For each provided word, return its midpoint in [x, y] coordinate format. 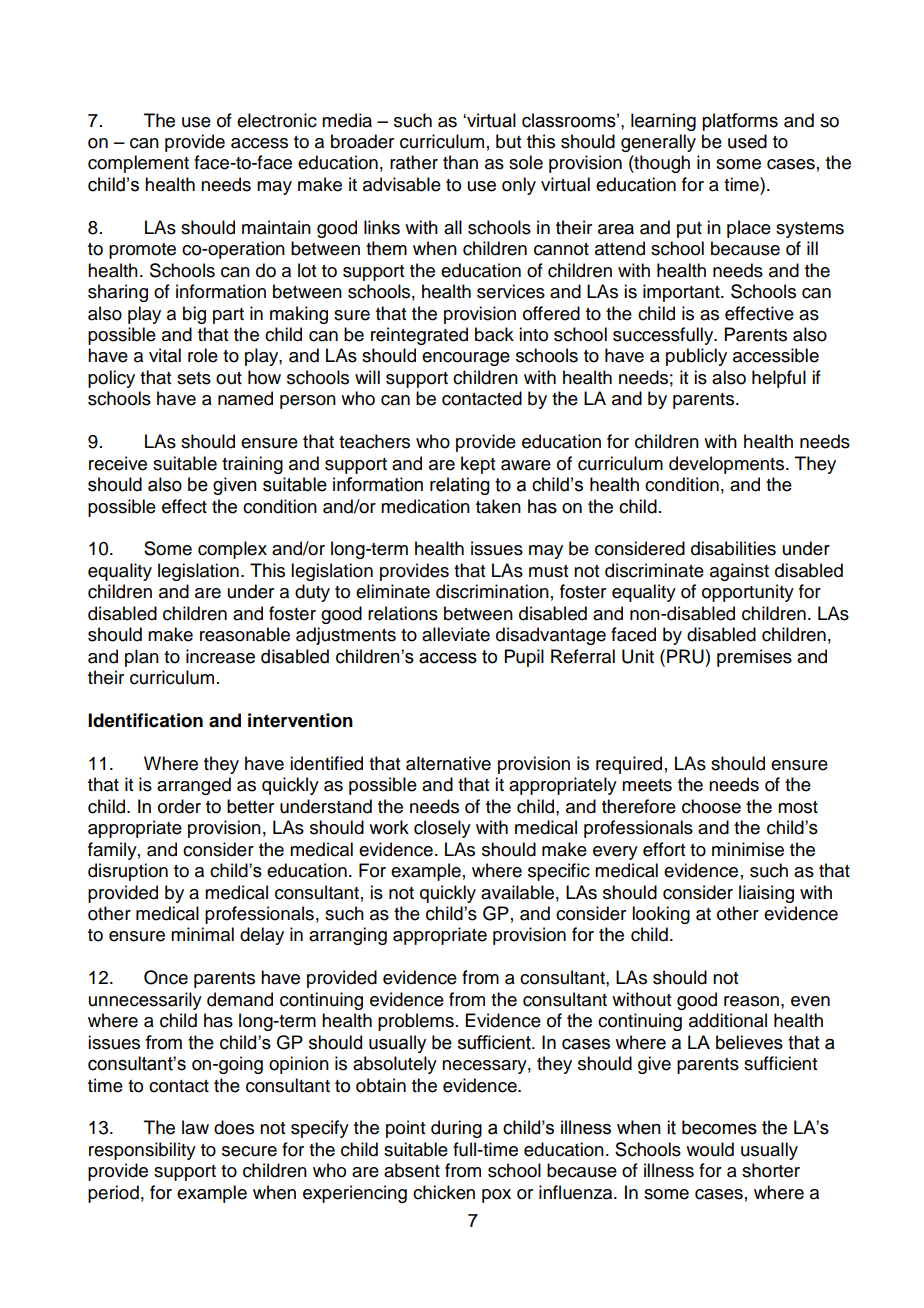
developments [728, 465]
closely [442, 829]
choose [711, 806]
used [747, 141]
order [179, 806]
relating [460, 486]
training [252, 465]
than [460, 162]
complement [138, 164]
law [195, 1127]
